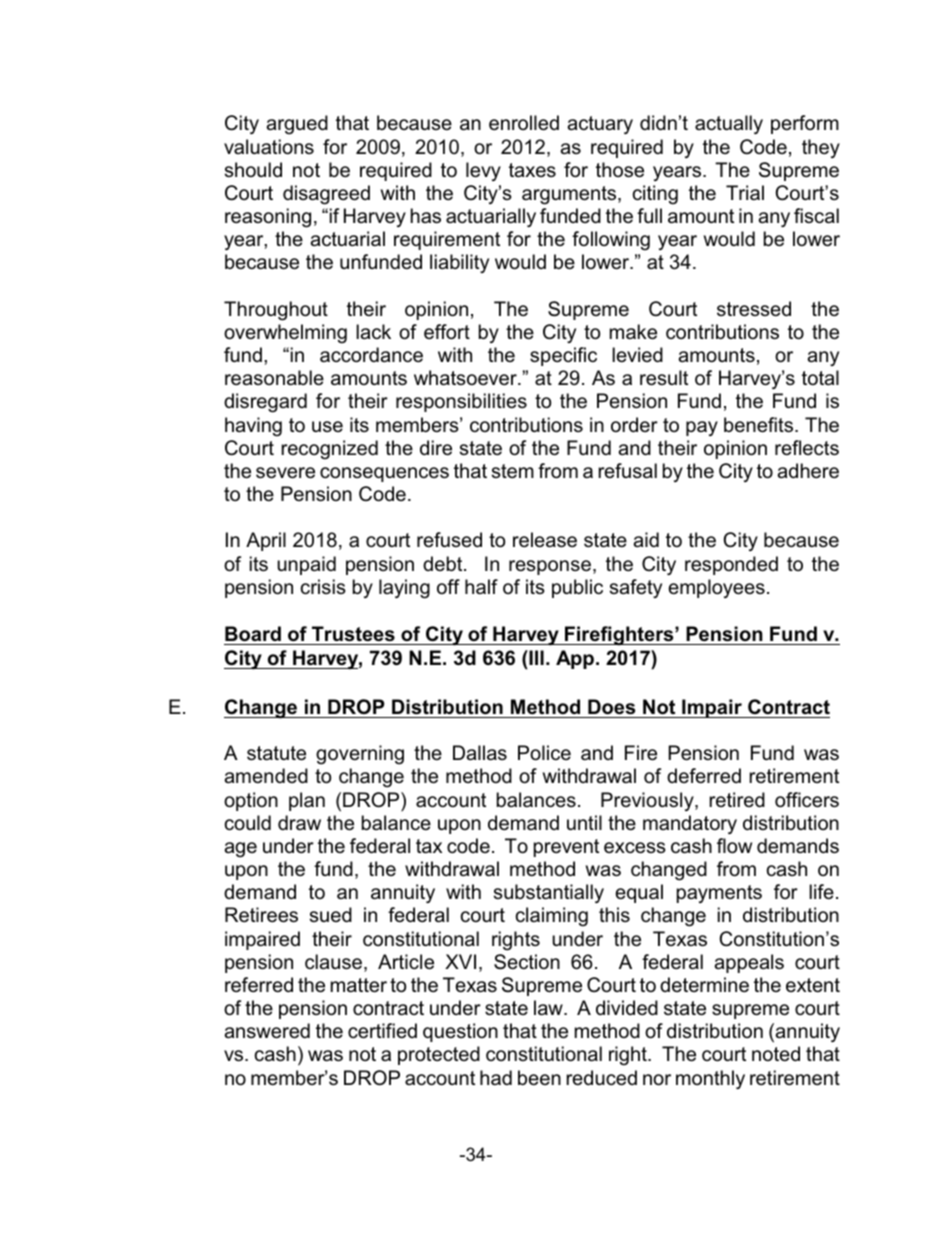  What do you see at coordinates (330, 450) in the document?
I see `recognized` at bounding box center [330, 450].
